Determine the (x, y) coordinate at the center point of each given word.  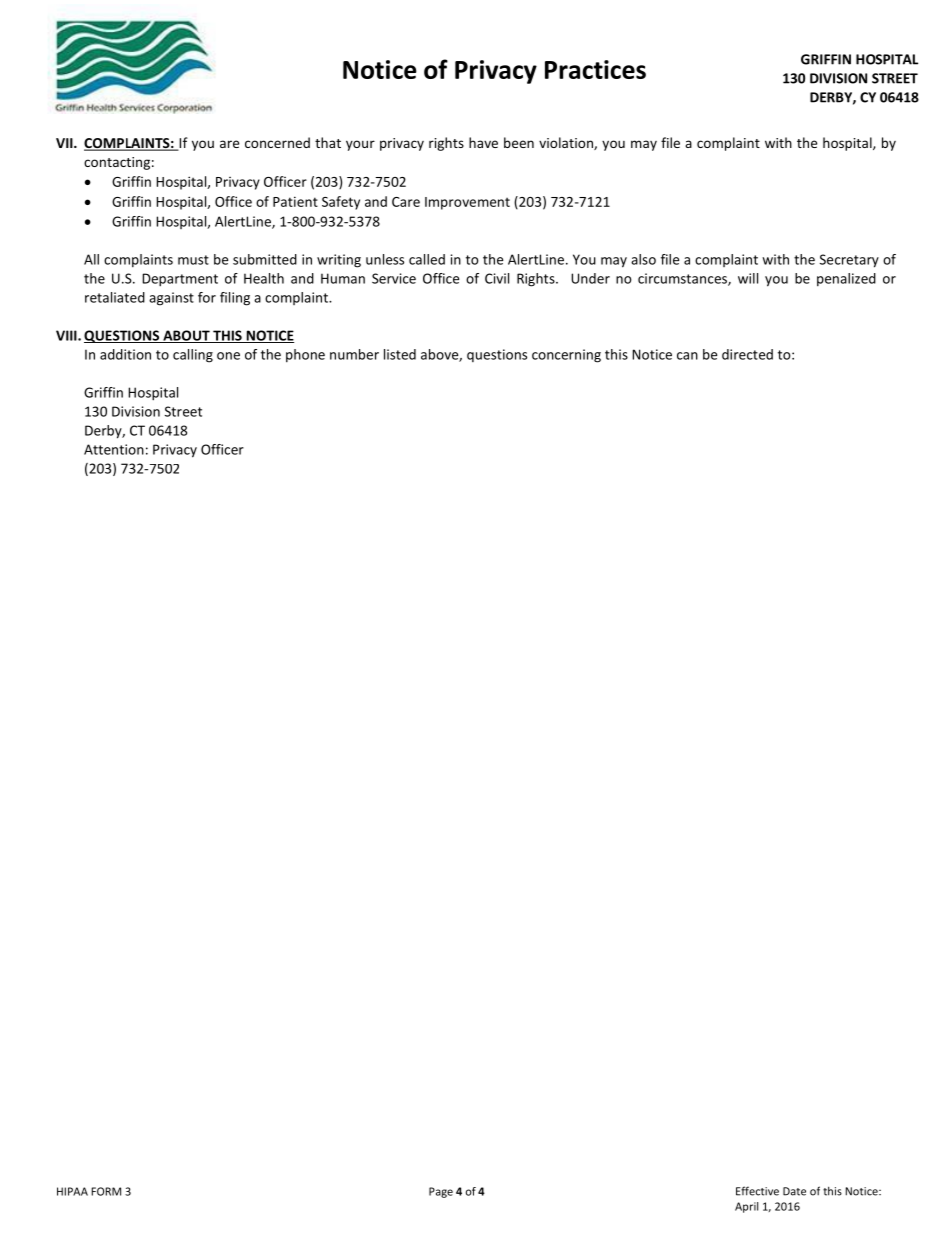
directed (747, 354)
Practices (595, 69)
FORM (106, 1191)
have (483, 142)
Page (441, 1192)
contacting (117, 163)
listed (400, 354)
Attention (114, 449)
